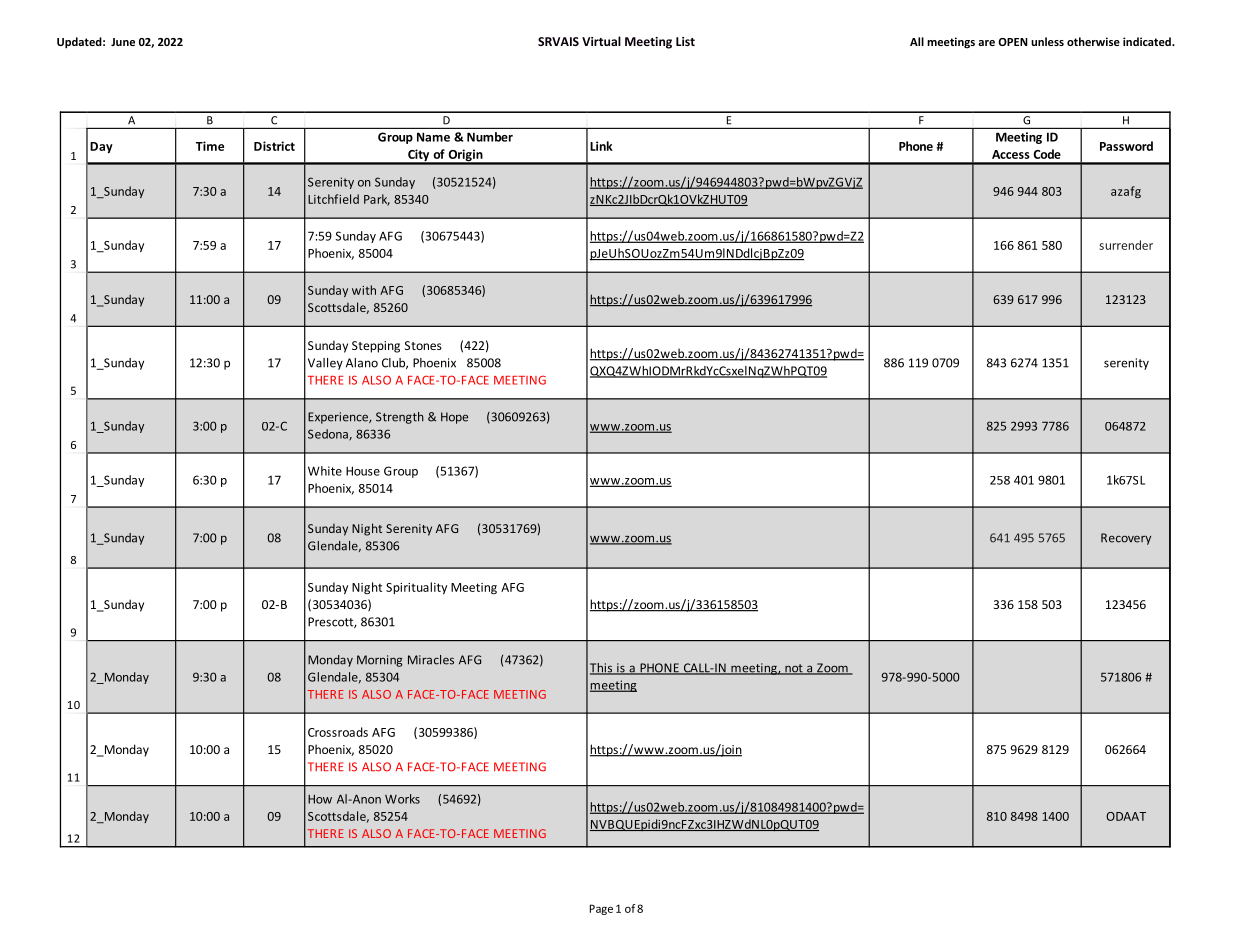  What do you see at coordinates (431, 660) in the screenshot?
I see `Miracles` at bounding box center [431, 660].
